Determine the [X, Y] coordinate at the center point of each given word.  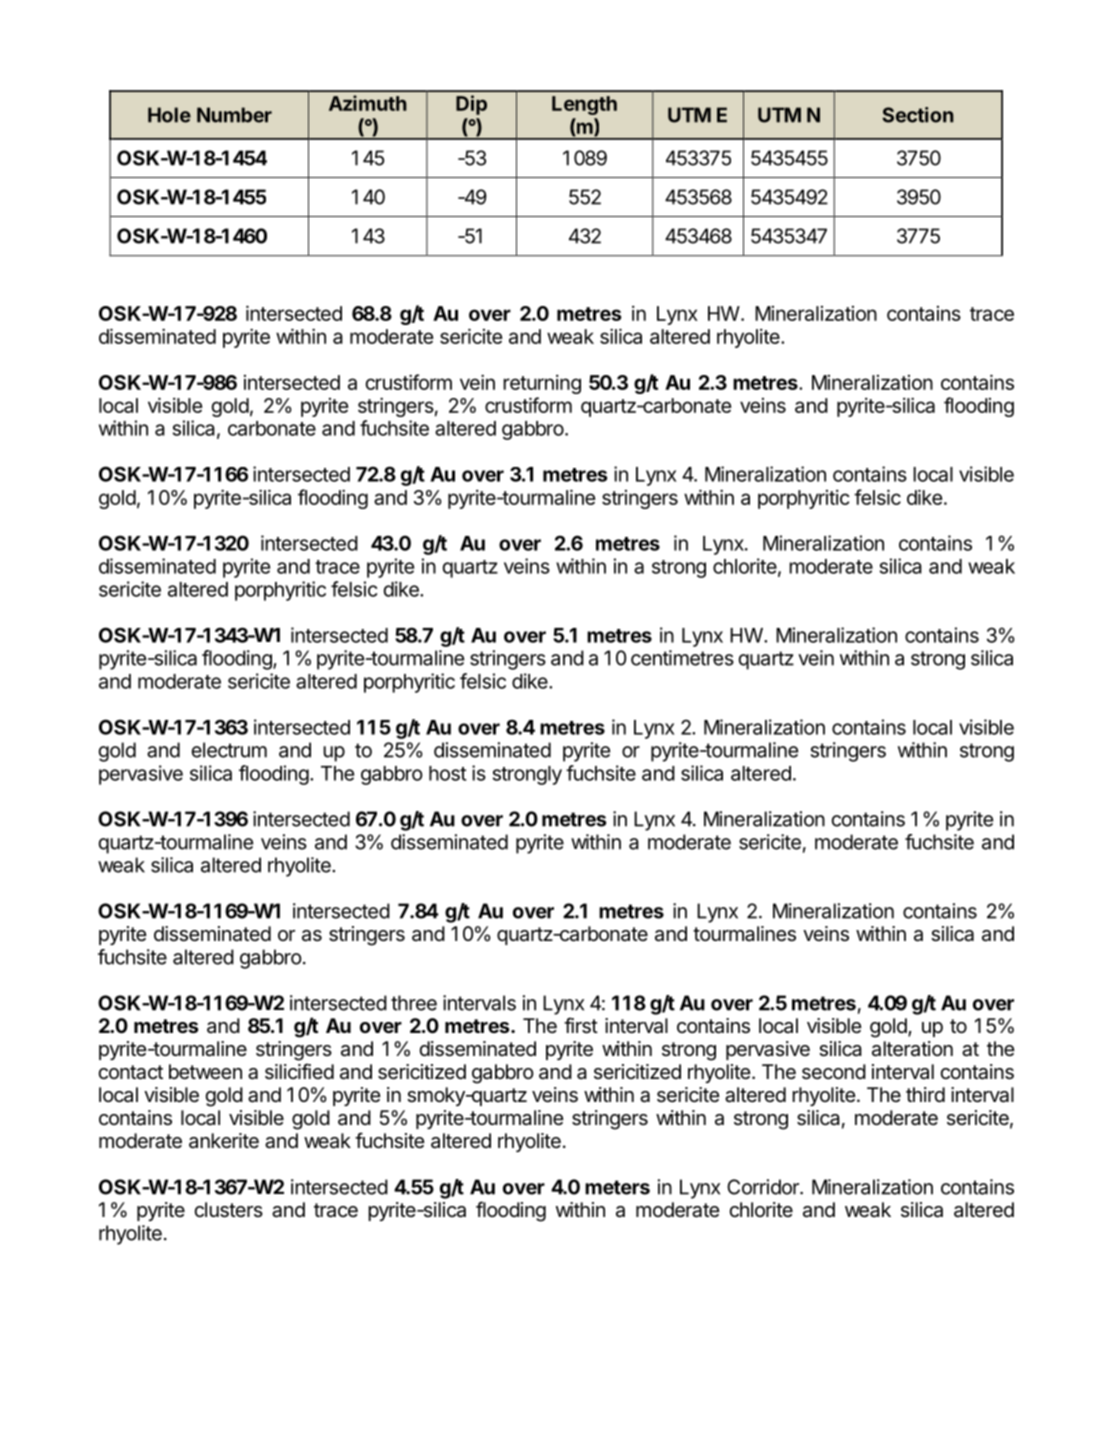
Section [918, 115]
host [447, 773]
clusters [228, 1210]
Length [584, 105]
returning [542, 384]
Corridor [764, 1187]
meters [617, 1187]
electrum [229, 750]
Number [234, 115]
